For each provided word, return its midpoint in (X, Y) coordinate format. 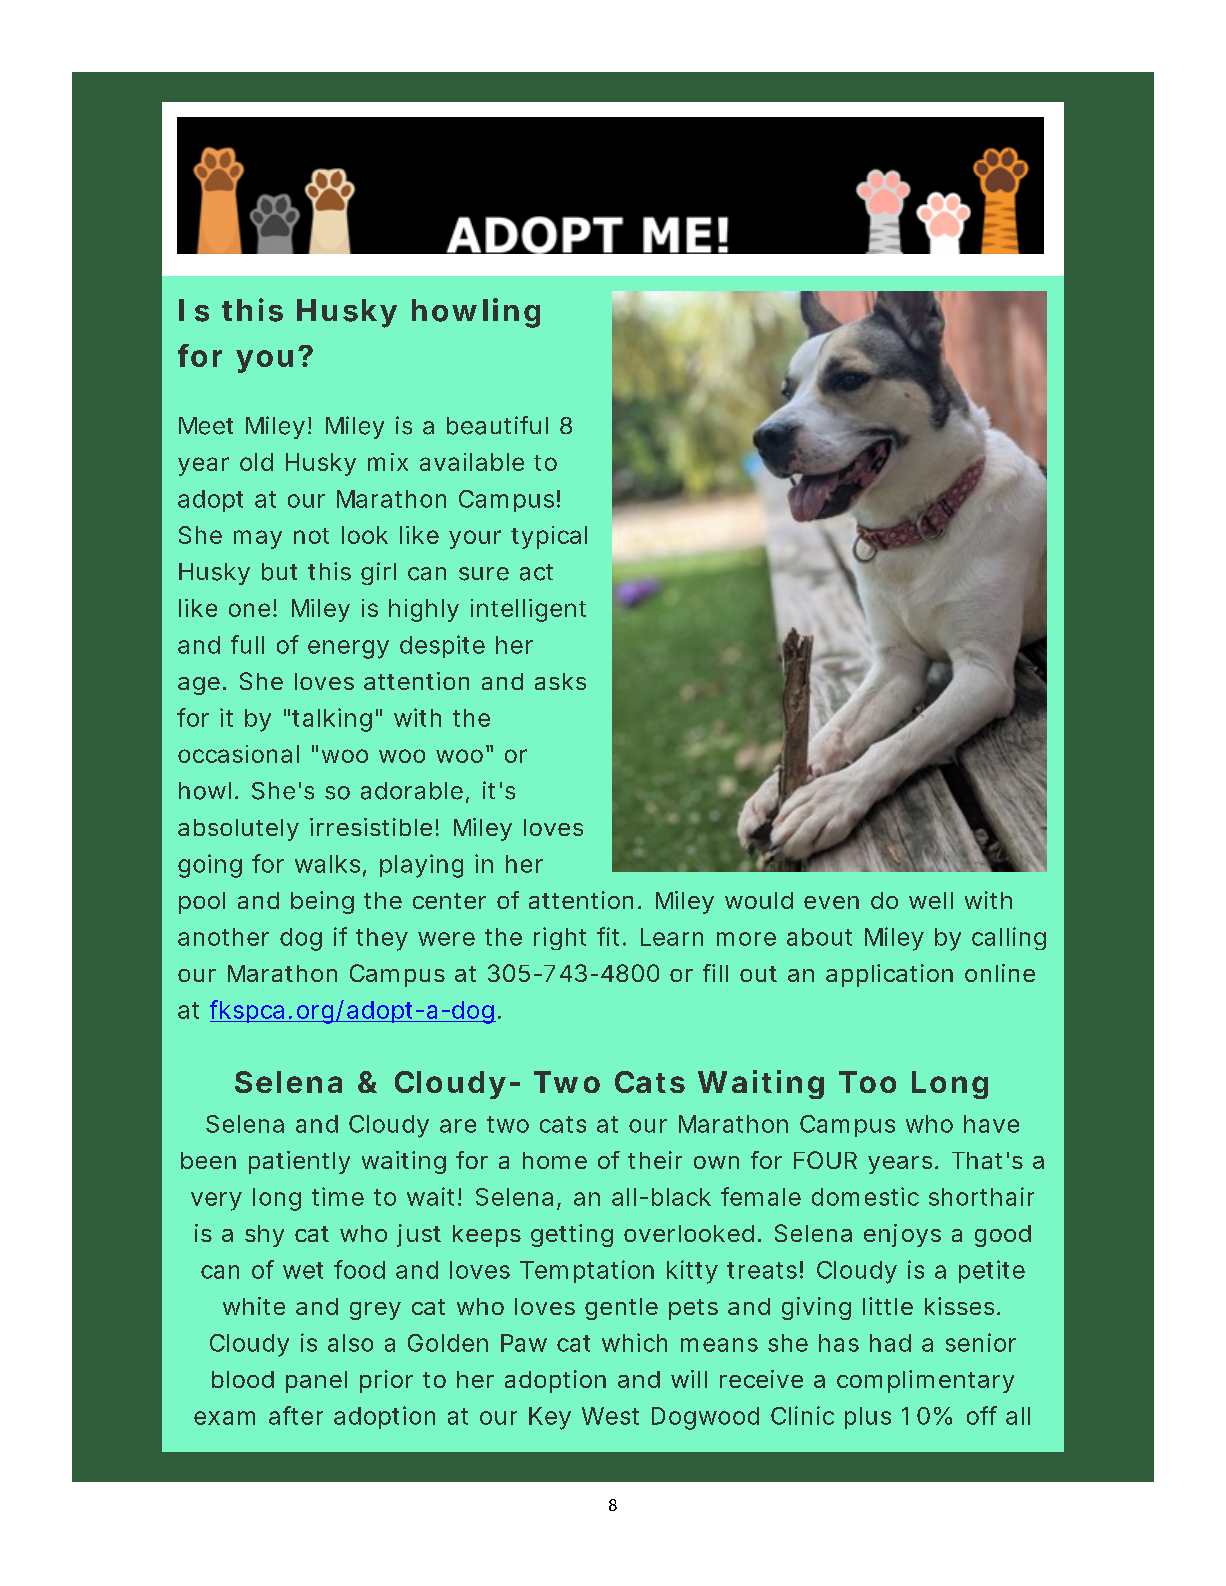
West (610, 1416)
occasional (238, 754)
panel (316, 1382)
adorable (415, 792)
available (472, 462)
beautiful (497, 425)
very (216, 1201)
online (1000, 973)
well (931, 900)
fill (715, 973)
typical (549, 537)
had (890, 1343)
